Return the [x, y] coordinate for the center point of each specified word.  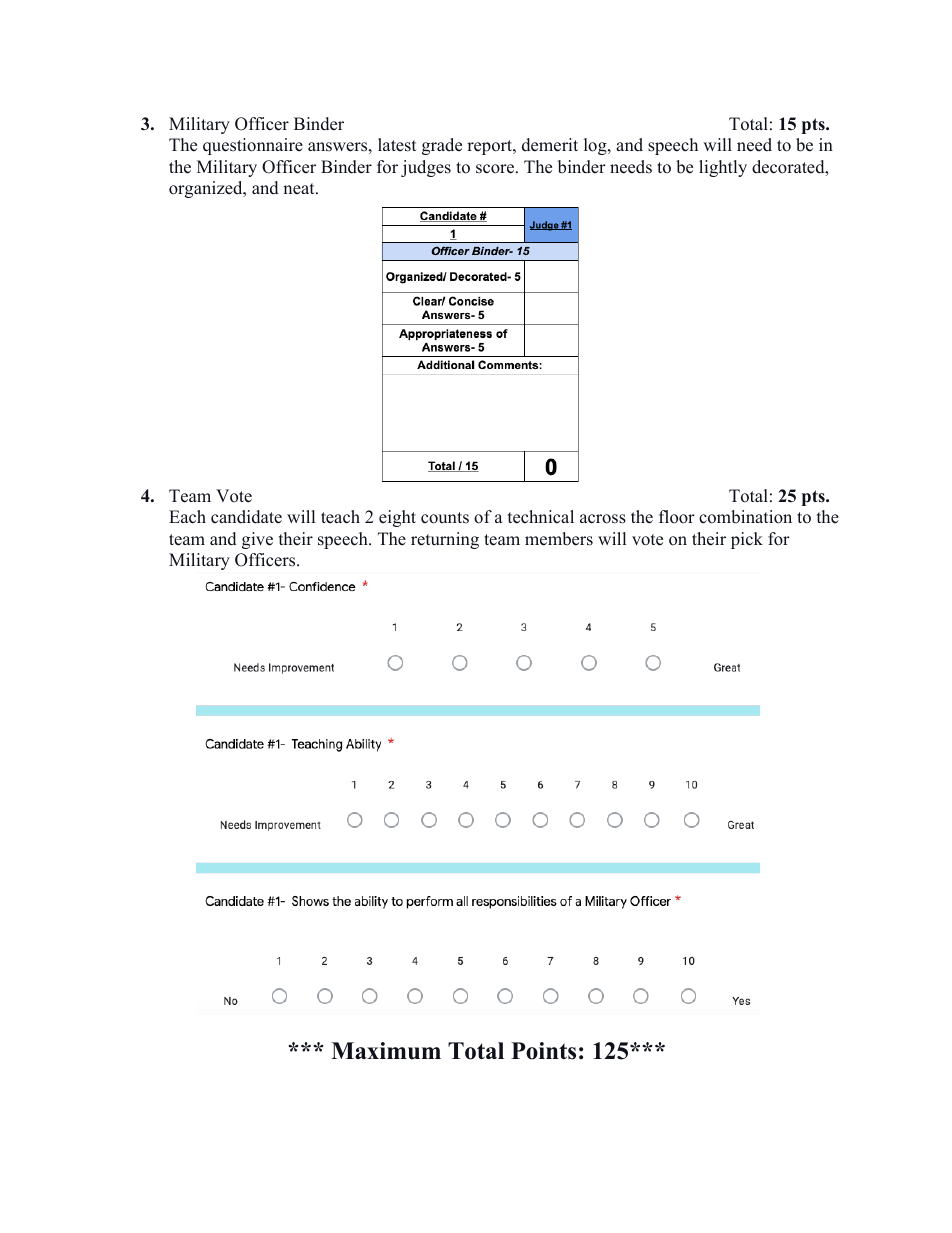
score [496, 169]
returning [445, 540]
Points [543, 1051]
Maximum [386, 1051]
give [257, 540]
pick [747, 540]
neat [300, 189]
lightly [723, 168]
